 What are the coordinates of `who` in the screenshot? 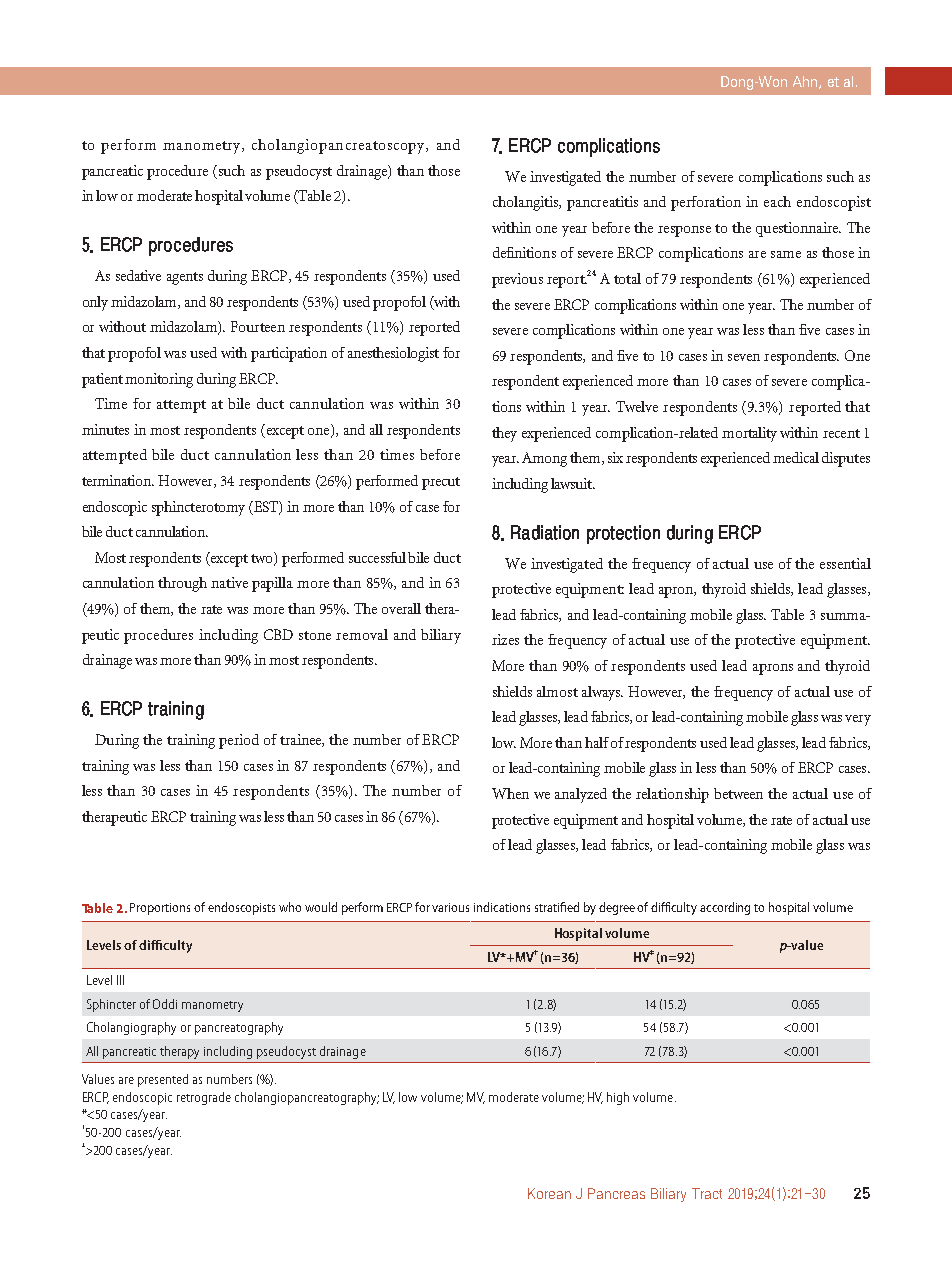 It's located at (290, 907).
